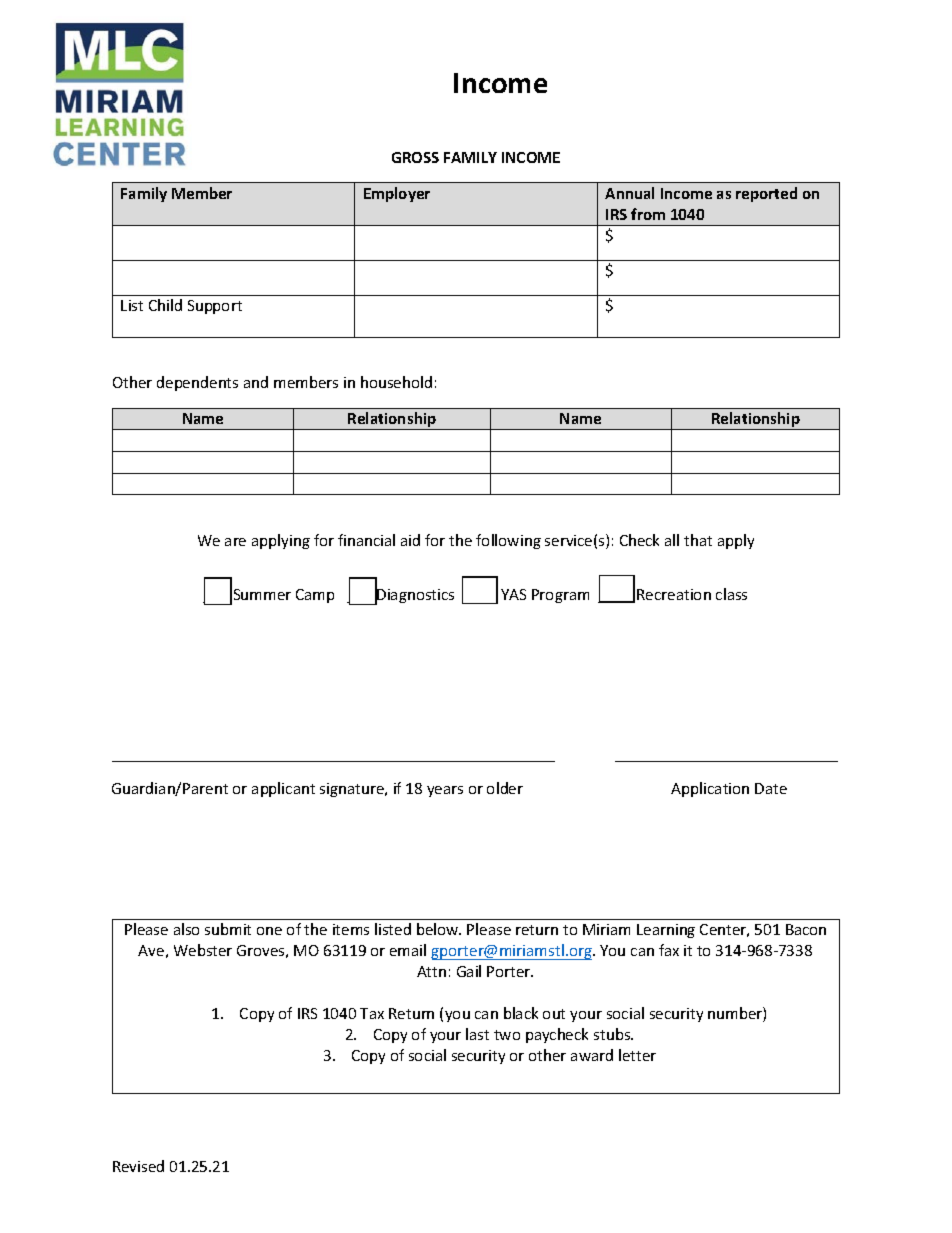  I want to click on Revised, so click(138, 1166).
